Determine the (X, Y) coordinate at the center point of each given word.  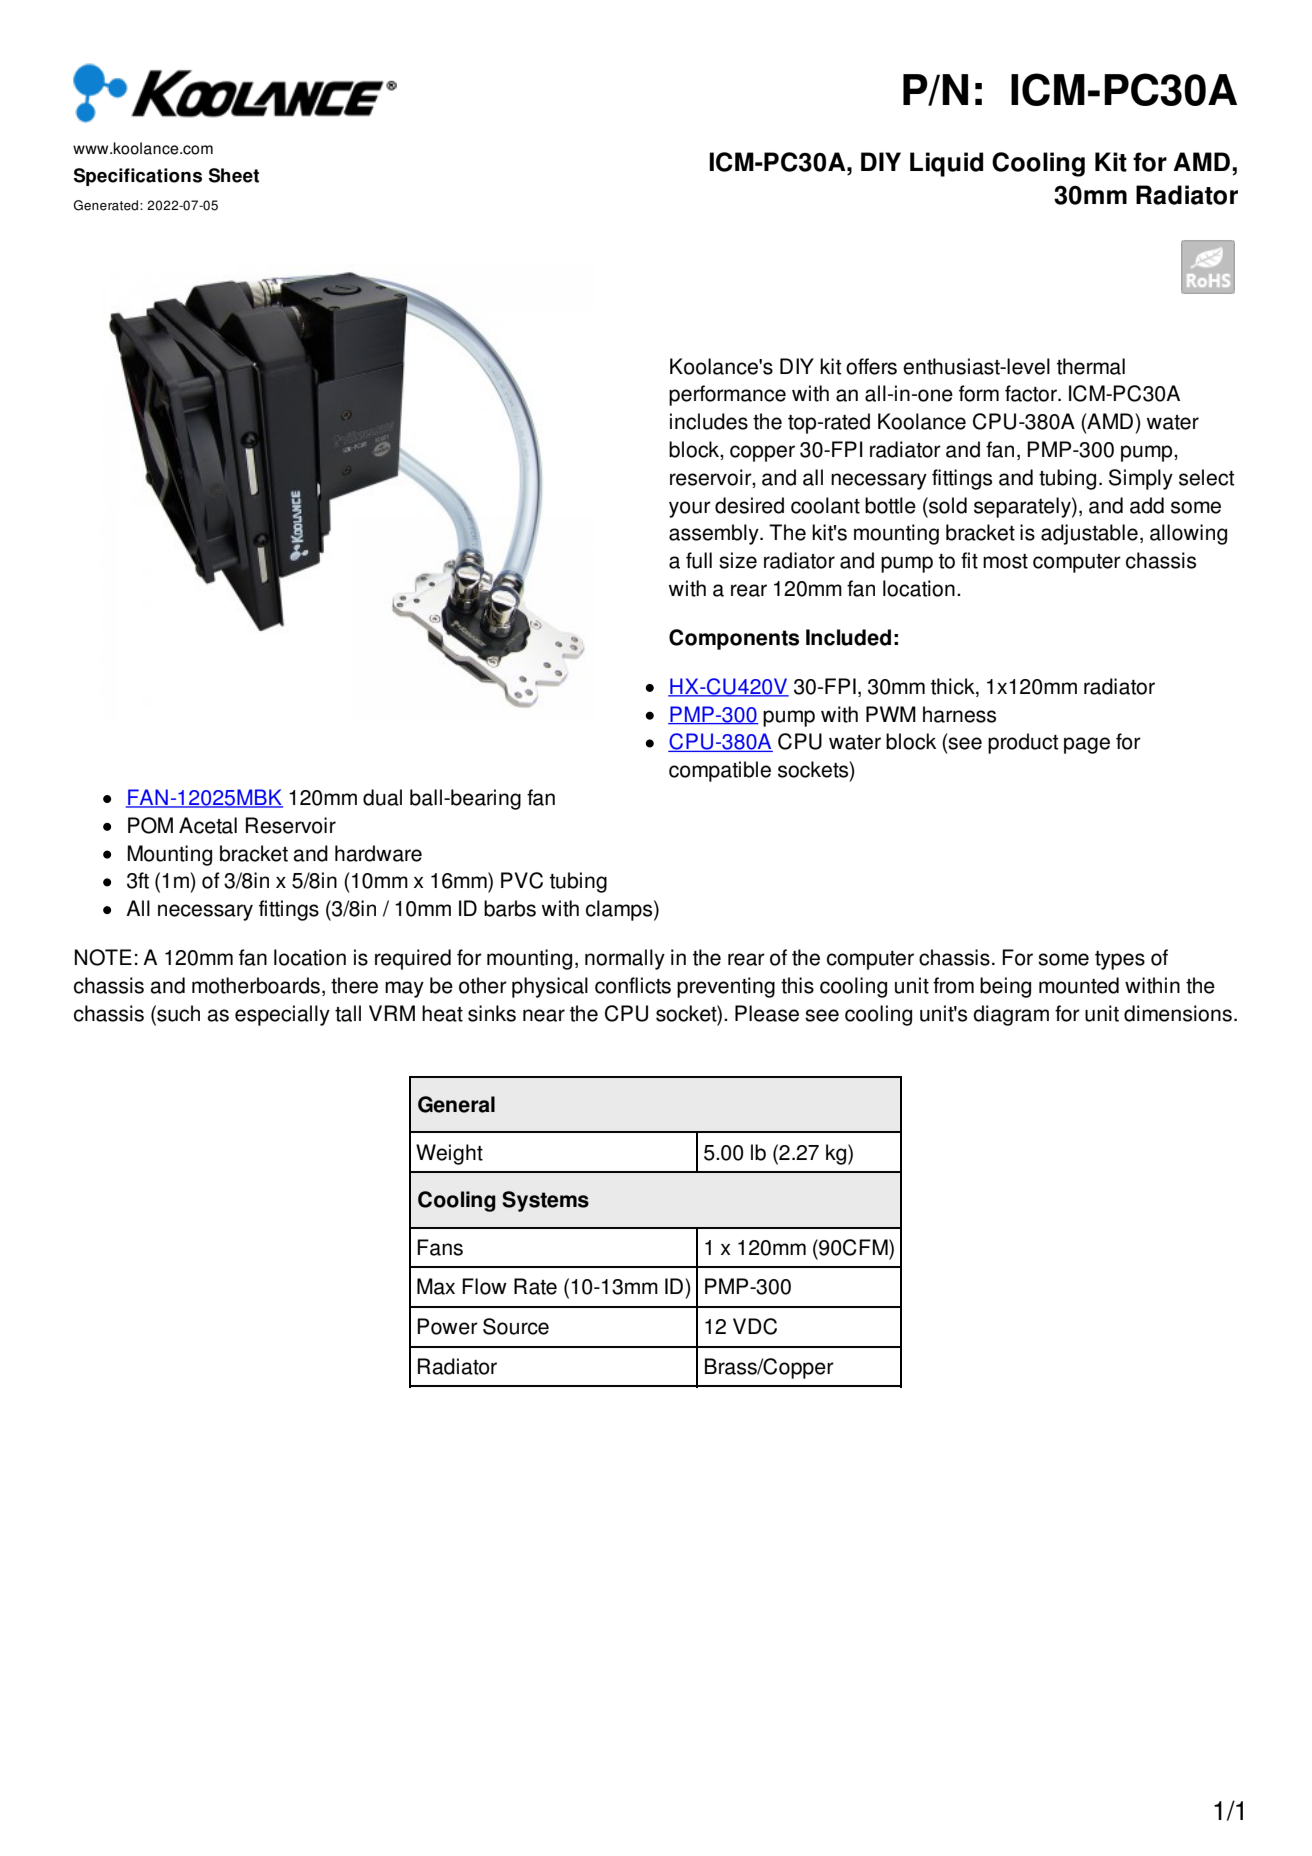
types (1120, 960)
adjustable (1089, 534)
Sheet (234, 175)
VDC (755, 1326)
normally (625, 959)
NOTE (103, 957)
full (699, 560)
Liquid (946, 164)
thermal (1091, 366)
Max (436, 1286)
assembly (715, 534)
